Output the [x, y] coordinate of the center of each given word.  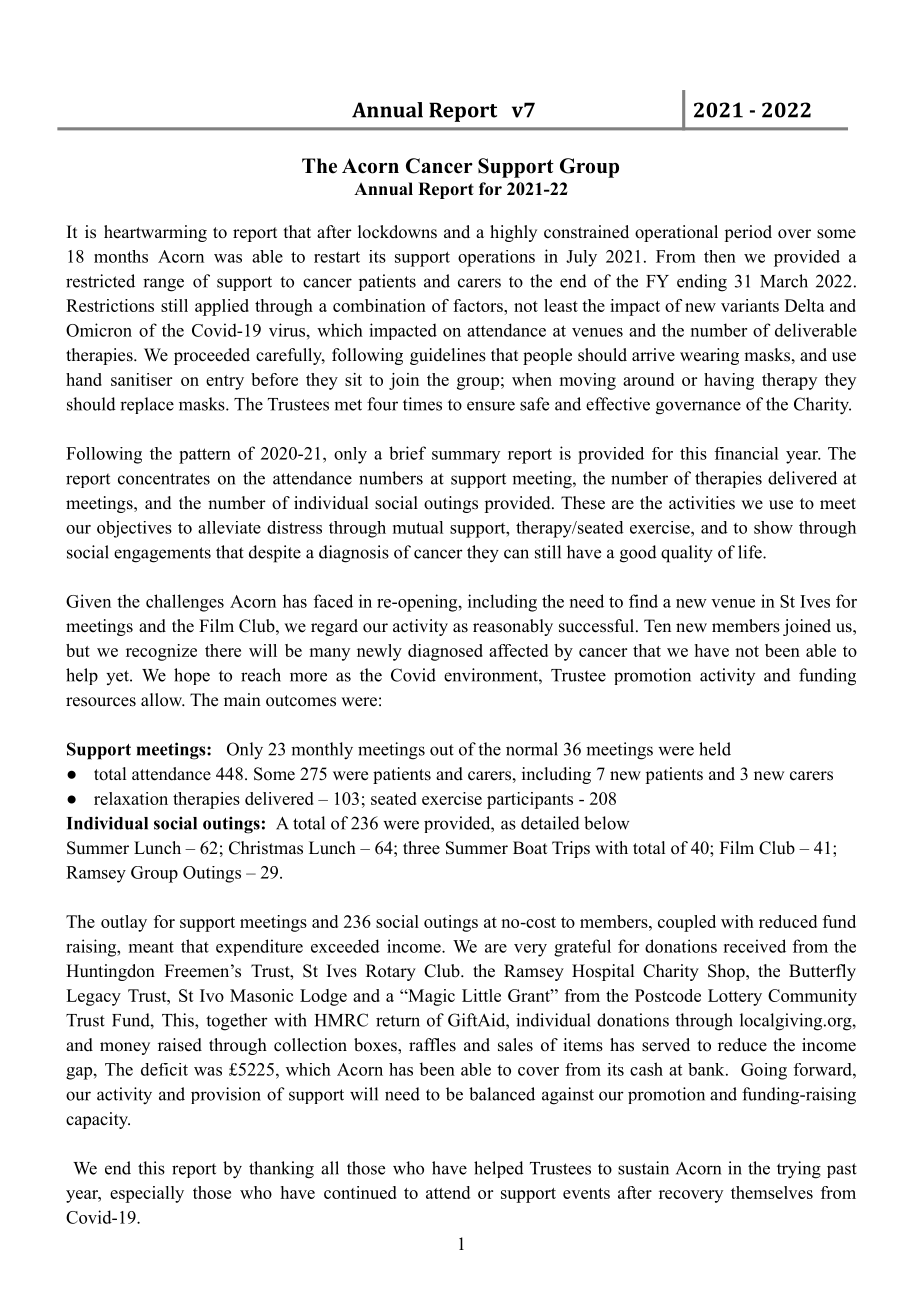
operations [496, 258]
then [720, 256]
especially [147, 1194]
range [163, 285]
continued [360, 1192]
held [715, 749]
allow [162, 699]
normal [532, 749]
